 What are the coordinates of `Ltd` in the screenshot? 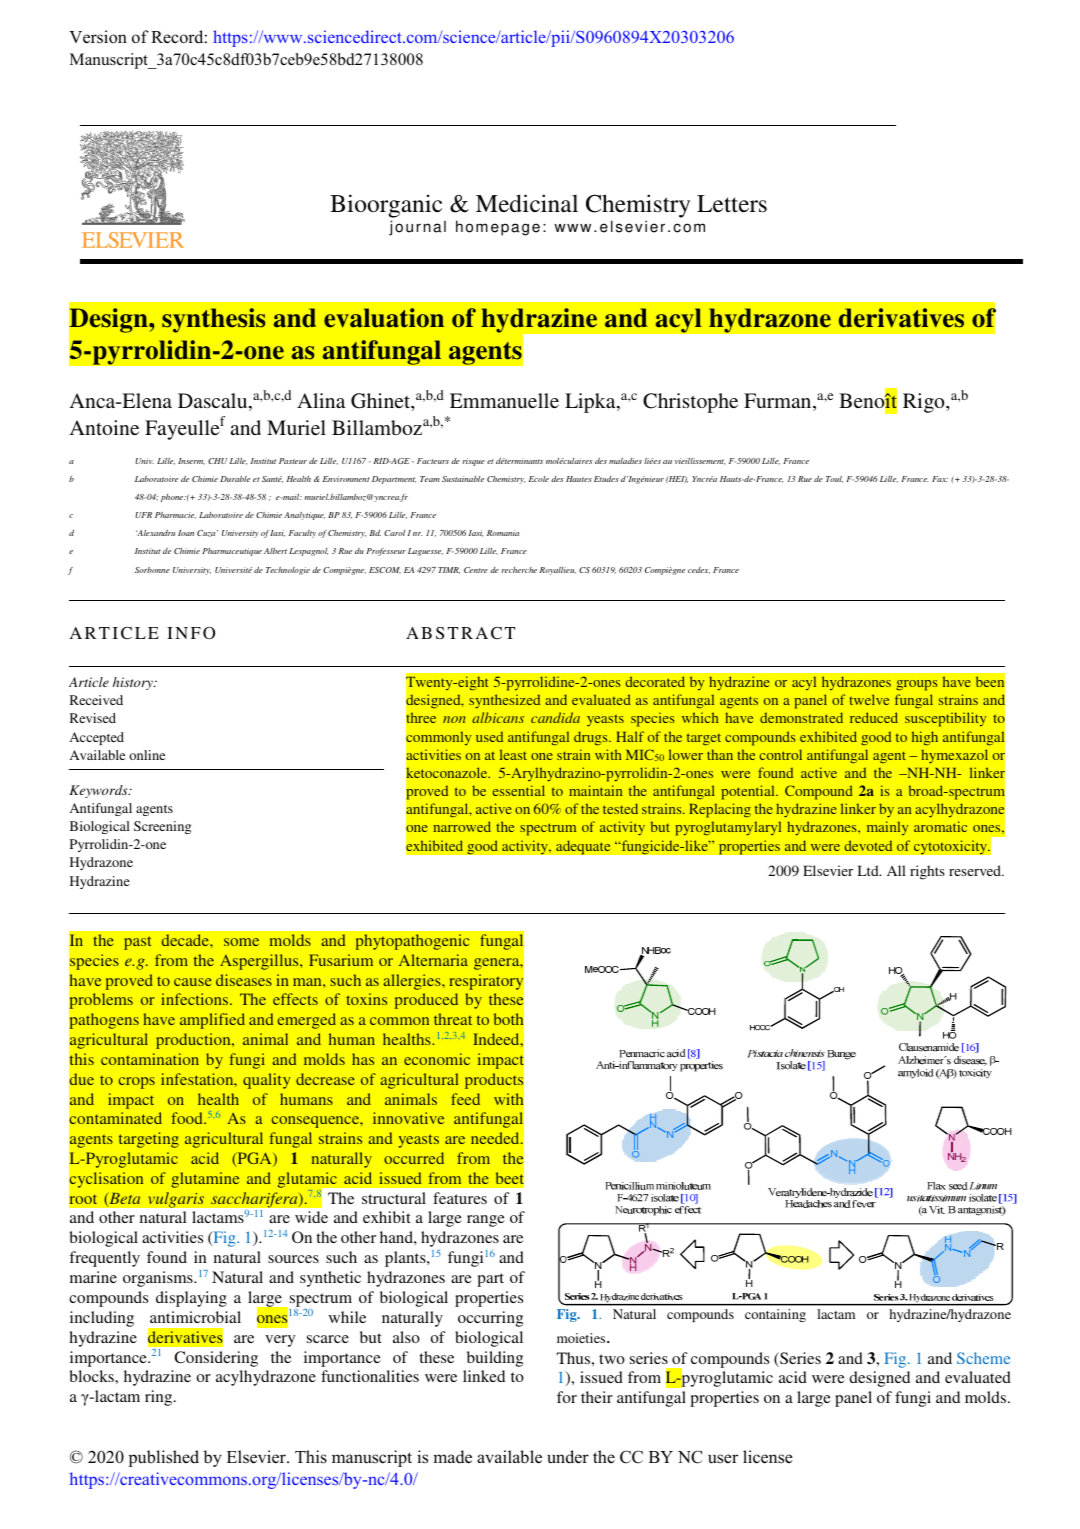 It's located at (869, 870).
